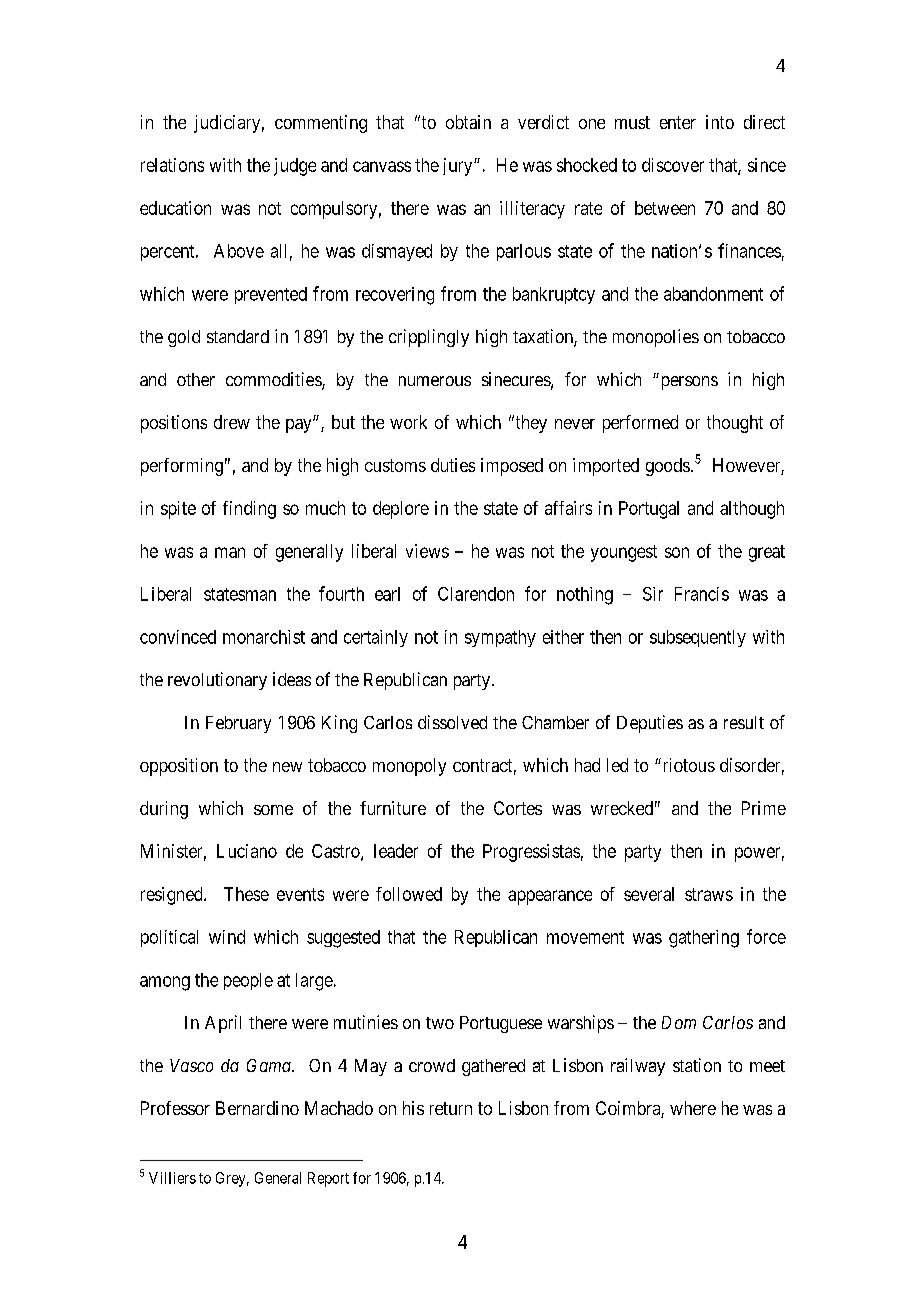 This page has width=924, height=1308. What do you see at coordinates (673, 165) in the page?
I see `discover` at bounding box center [673, 165].
